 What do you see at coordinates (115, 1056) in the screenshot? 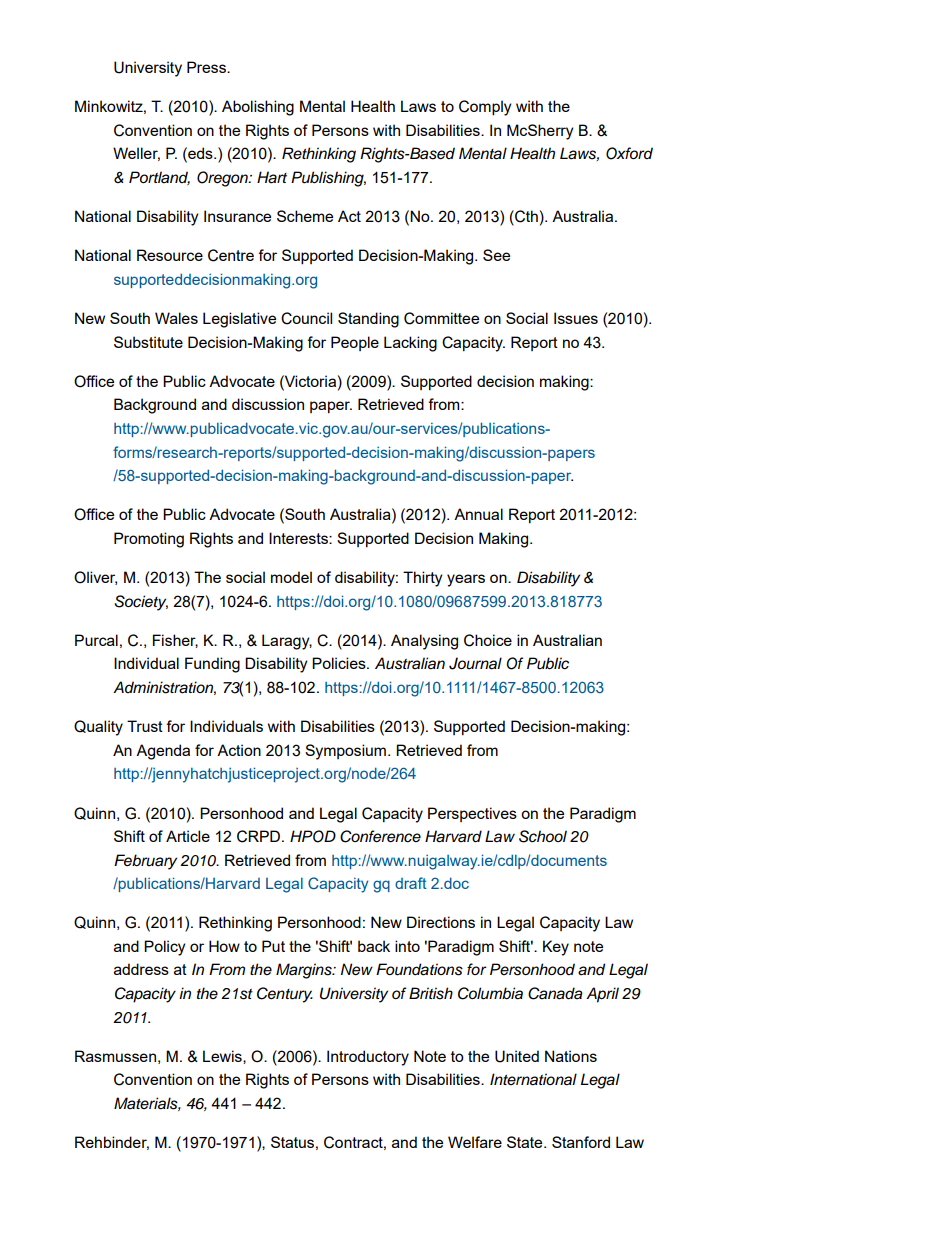
I see `Rasmussen` at bounding box center [115, 1056].
